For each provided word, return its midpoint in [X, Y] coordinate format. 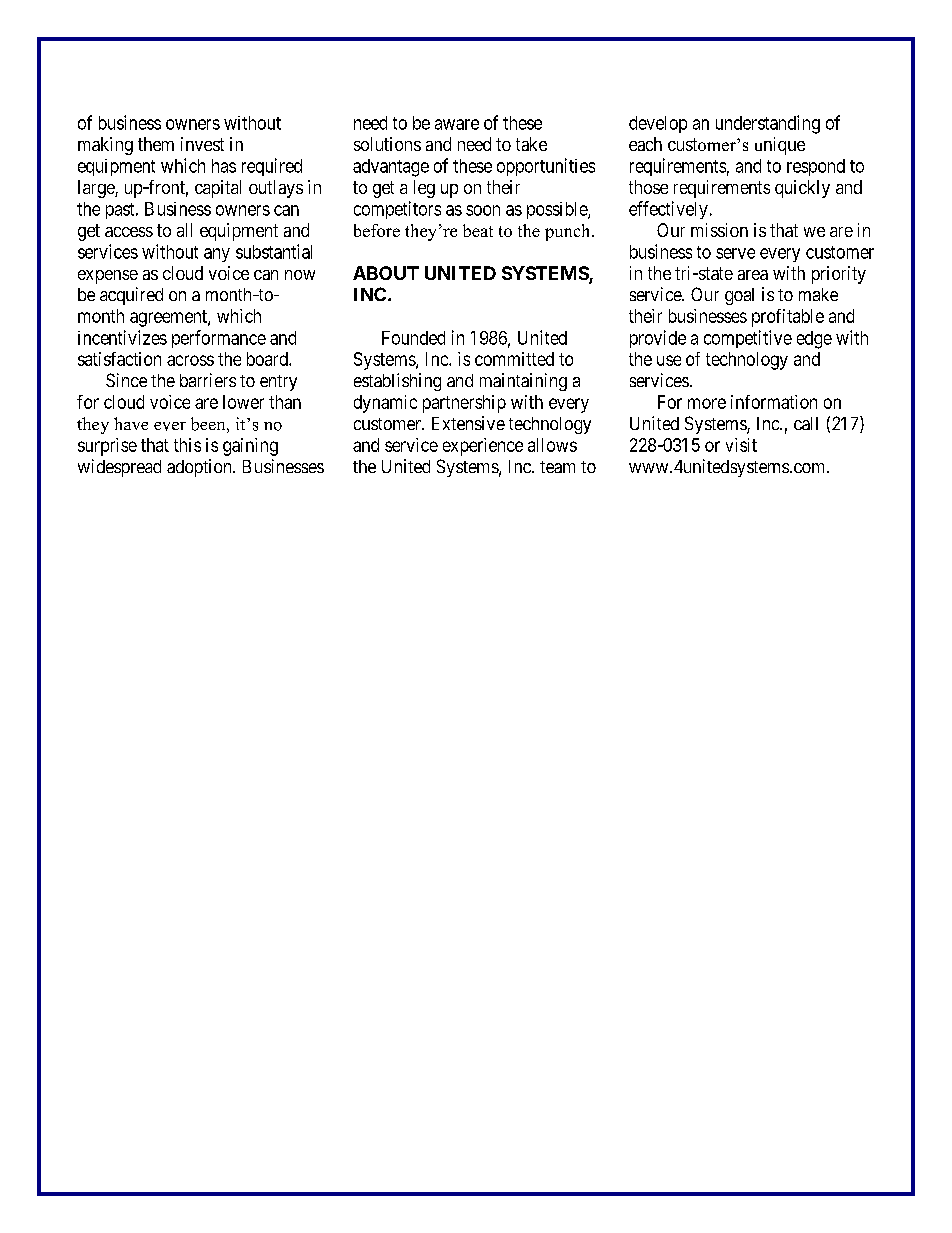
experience [483, 447]
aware [457, 124]
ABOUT [386, 273]
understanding [768, 124]
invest [202, 144]
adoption [200, 468]
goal [739, 296]
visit [741, 445]
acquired [131, 296]
